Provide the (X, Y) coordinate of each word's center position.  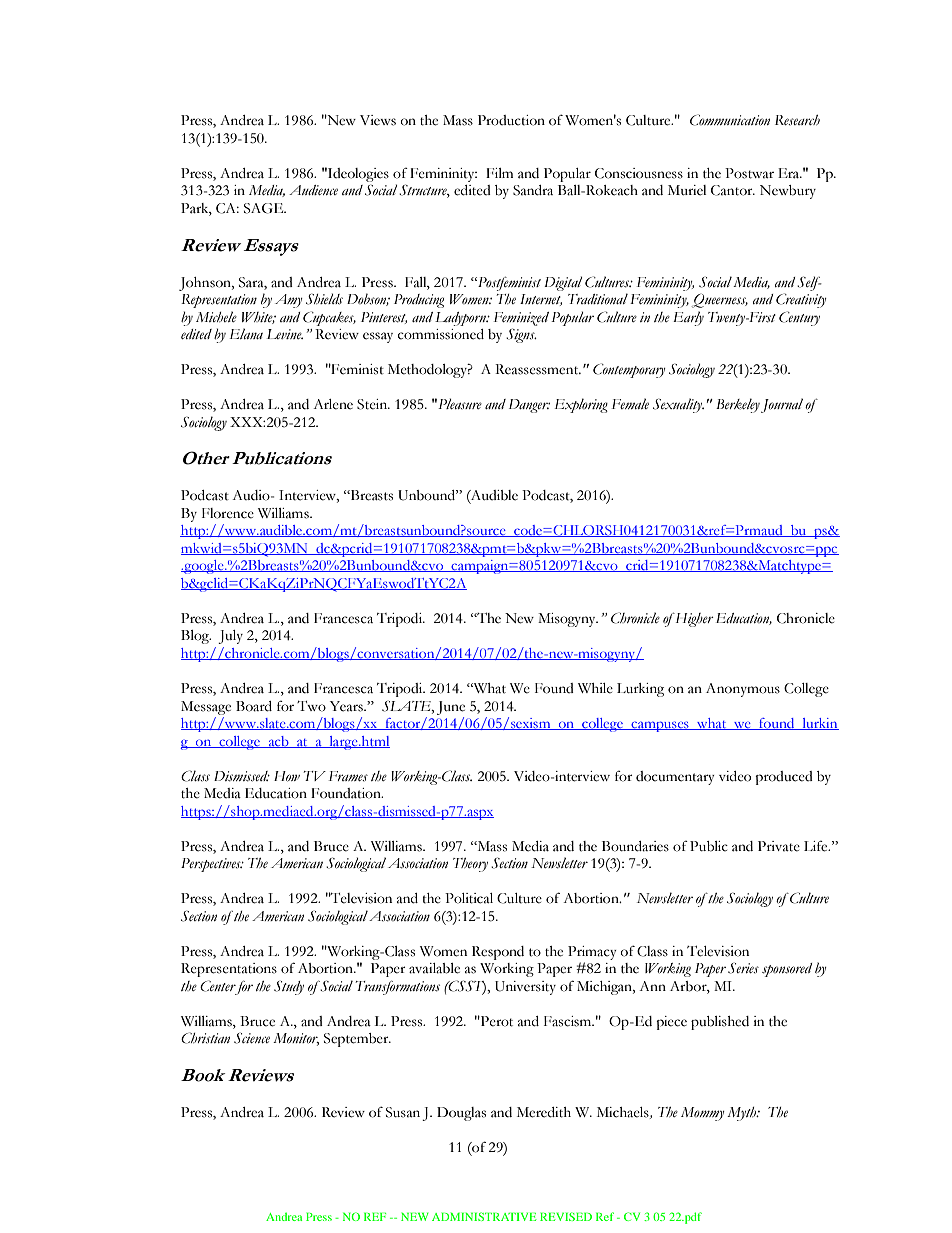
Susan (403, 1112)
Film (499, 173)
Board (254, 706)
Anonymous (743, 690)
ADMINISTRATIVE (484, 1216)
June (451, 708)
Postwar (749, 173)
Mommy (702, 1114)
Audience (313, 190)
